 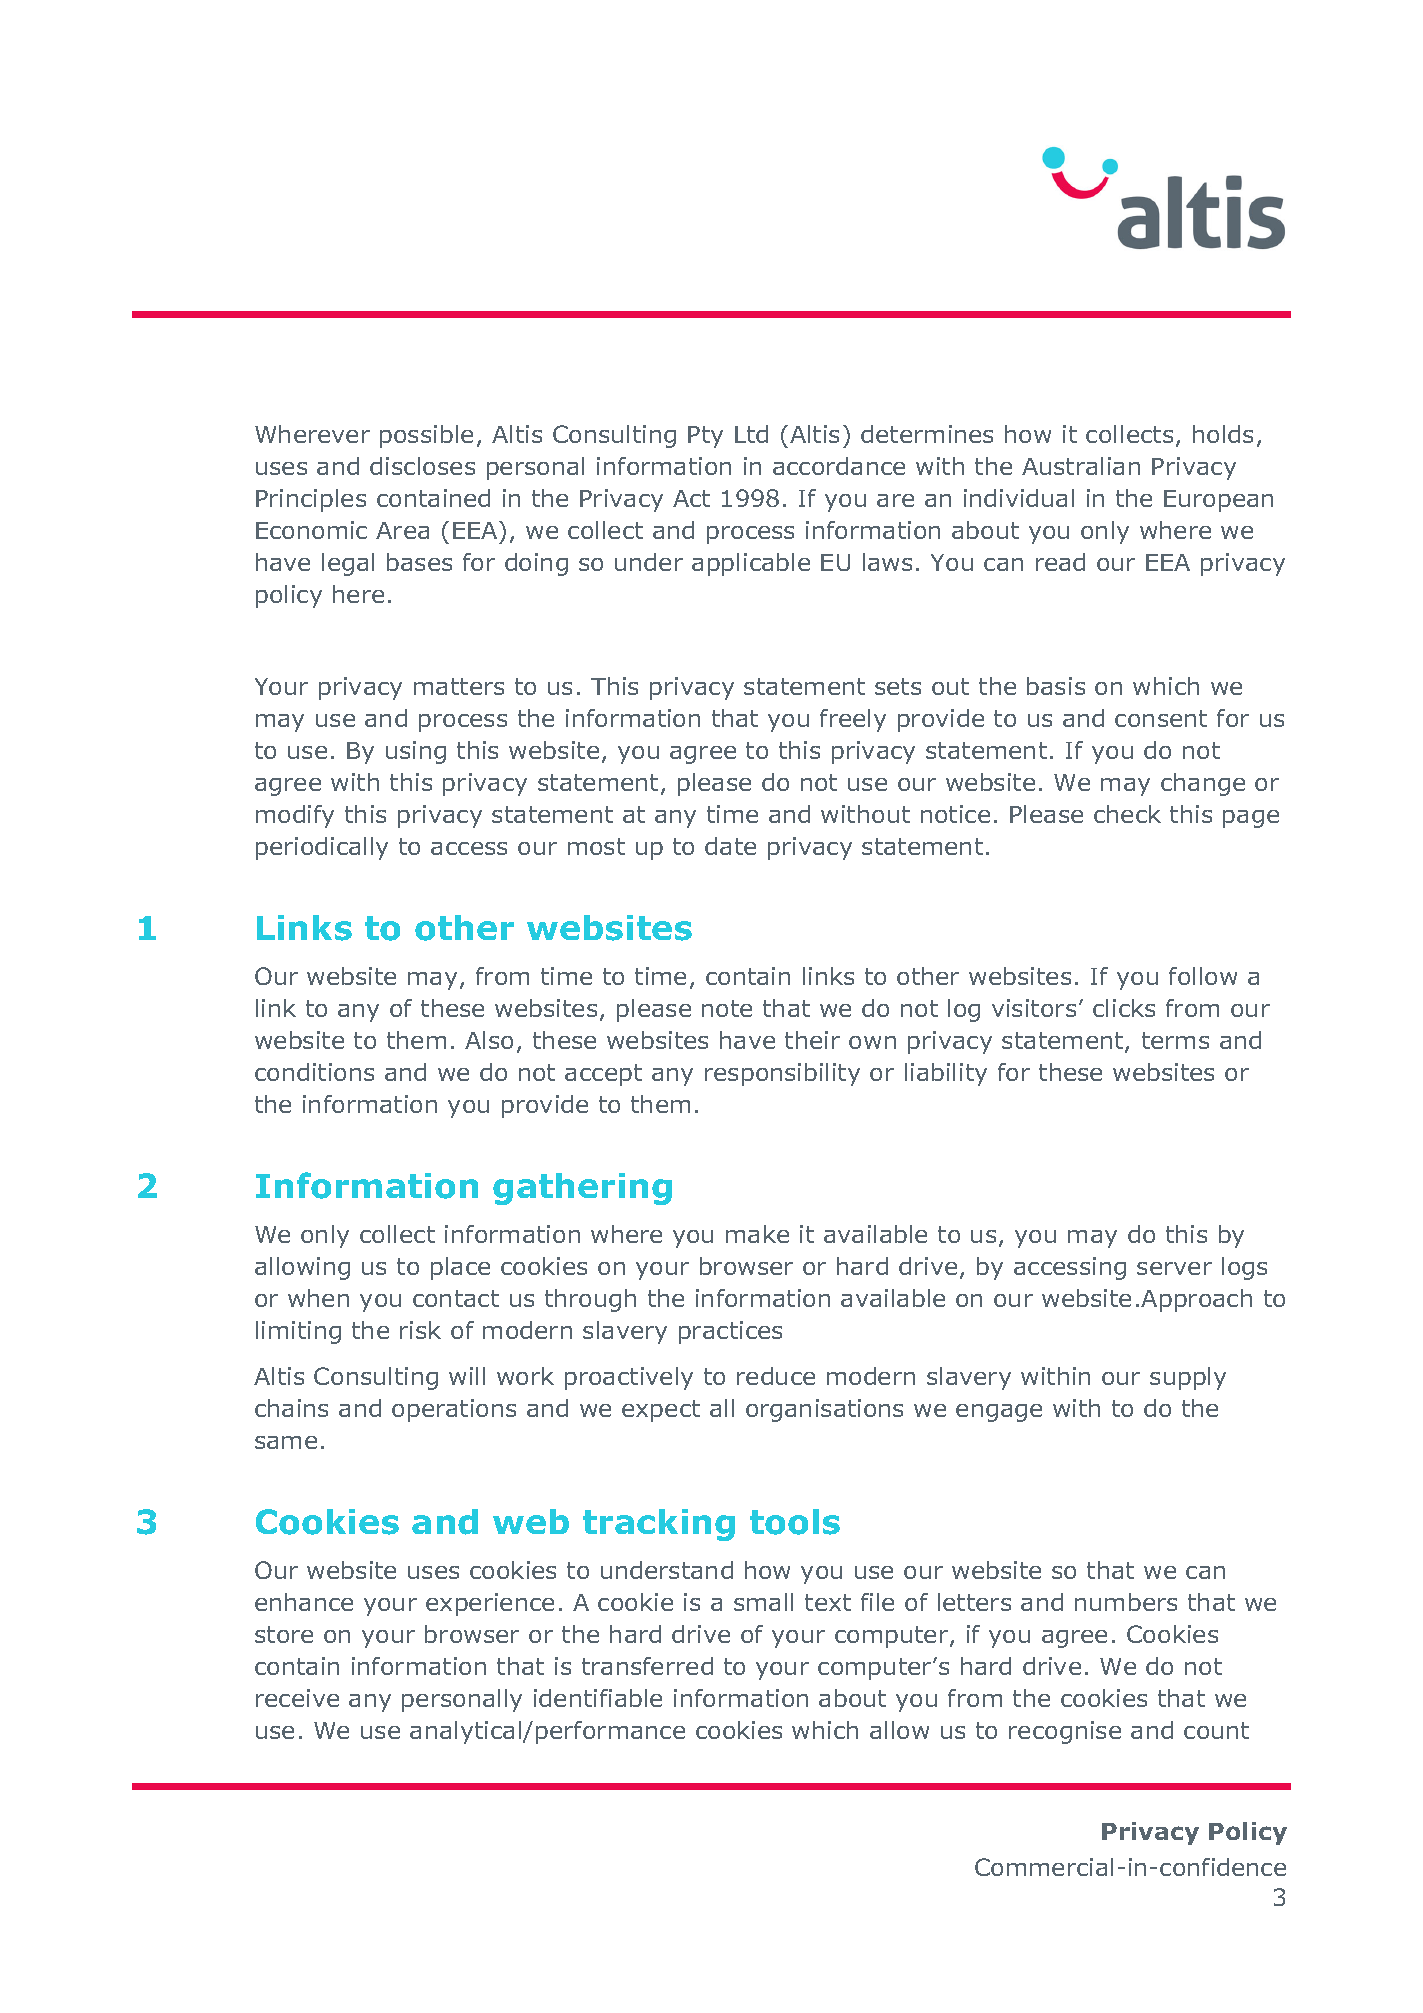 I want to click on Australian, so click(x=1081, y=466).
